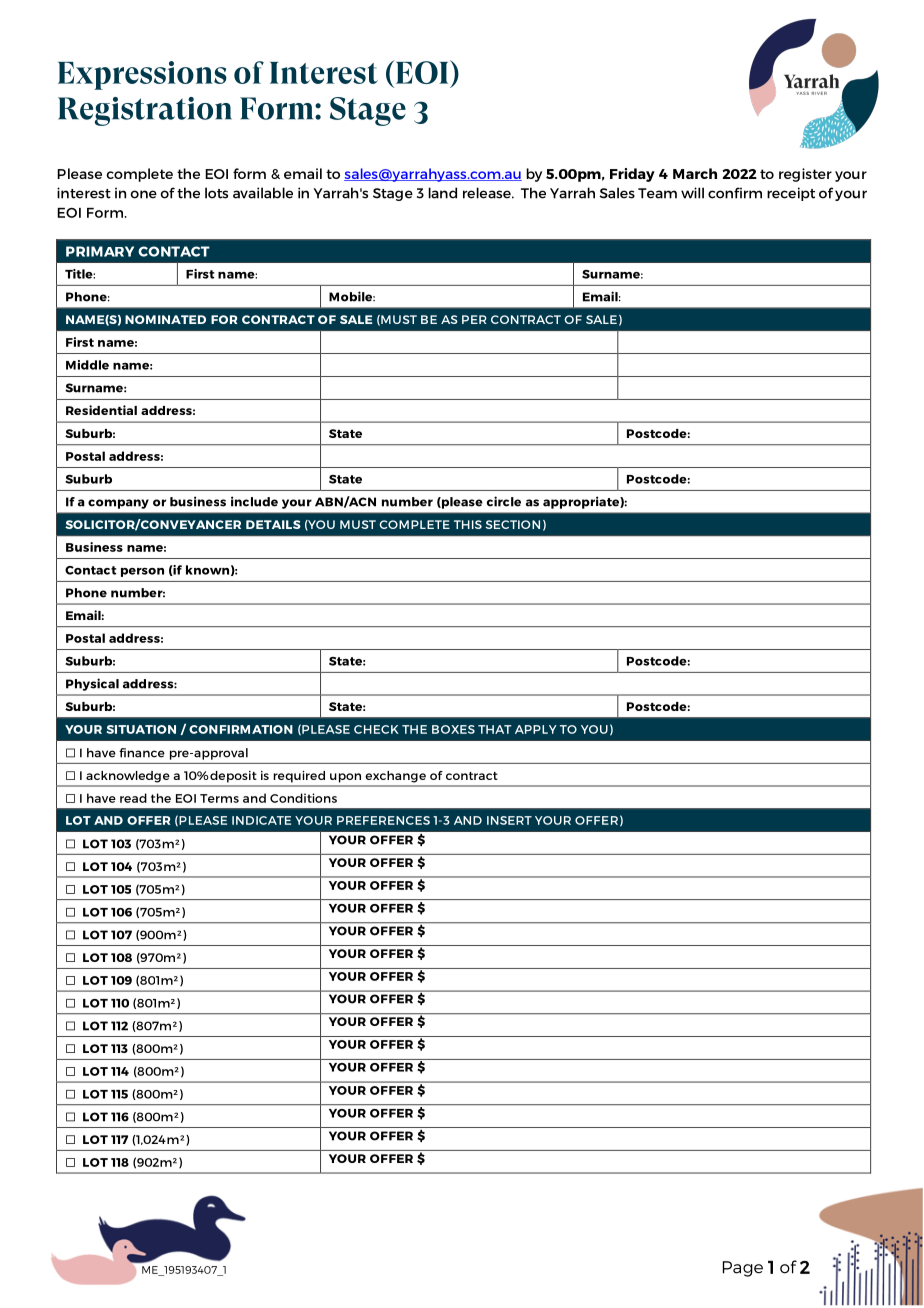 The height and width of the screenshot is (1308, 924). I want to click on INSERT, so click(509, 820).
